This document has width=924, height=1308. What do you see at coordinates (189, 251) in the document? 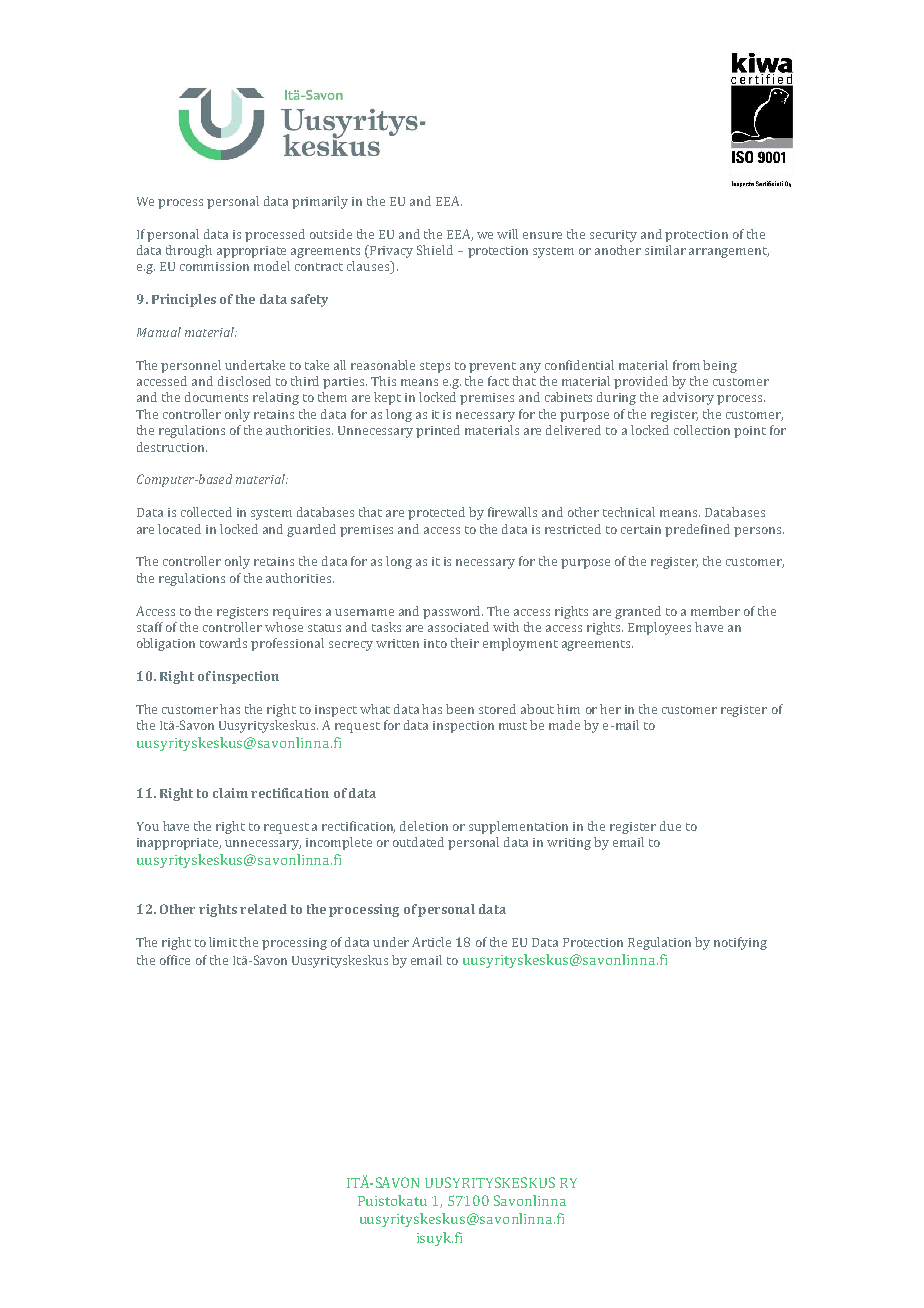
I see `through` at bounding box center [189, 251].
